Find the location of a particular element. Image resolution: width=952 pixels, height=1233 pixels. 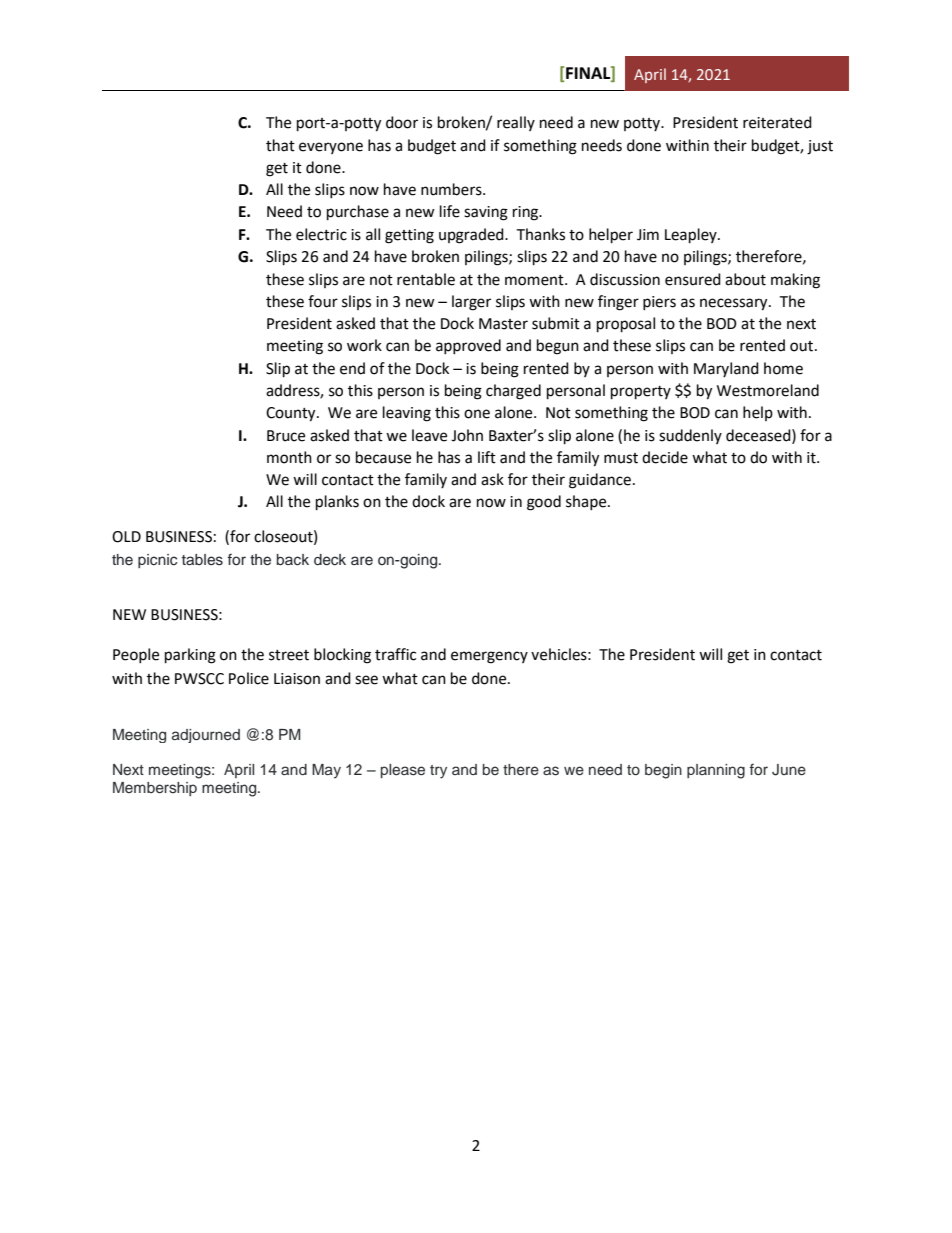

planning is located at coordinates (716, 771).
